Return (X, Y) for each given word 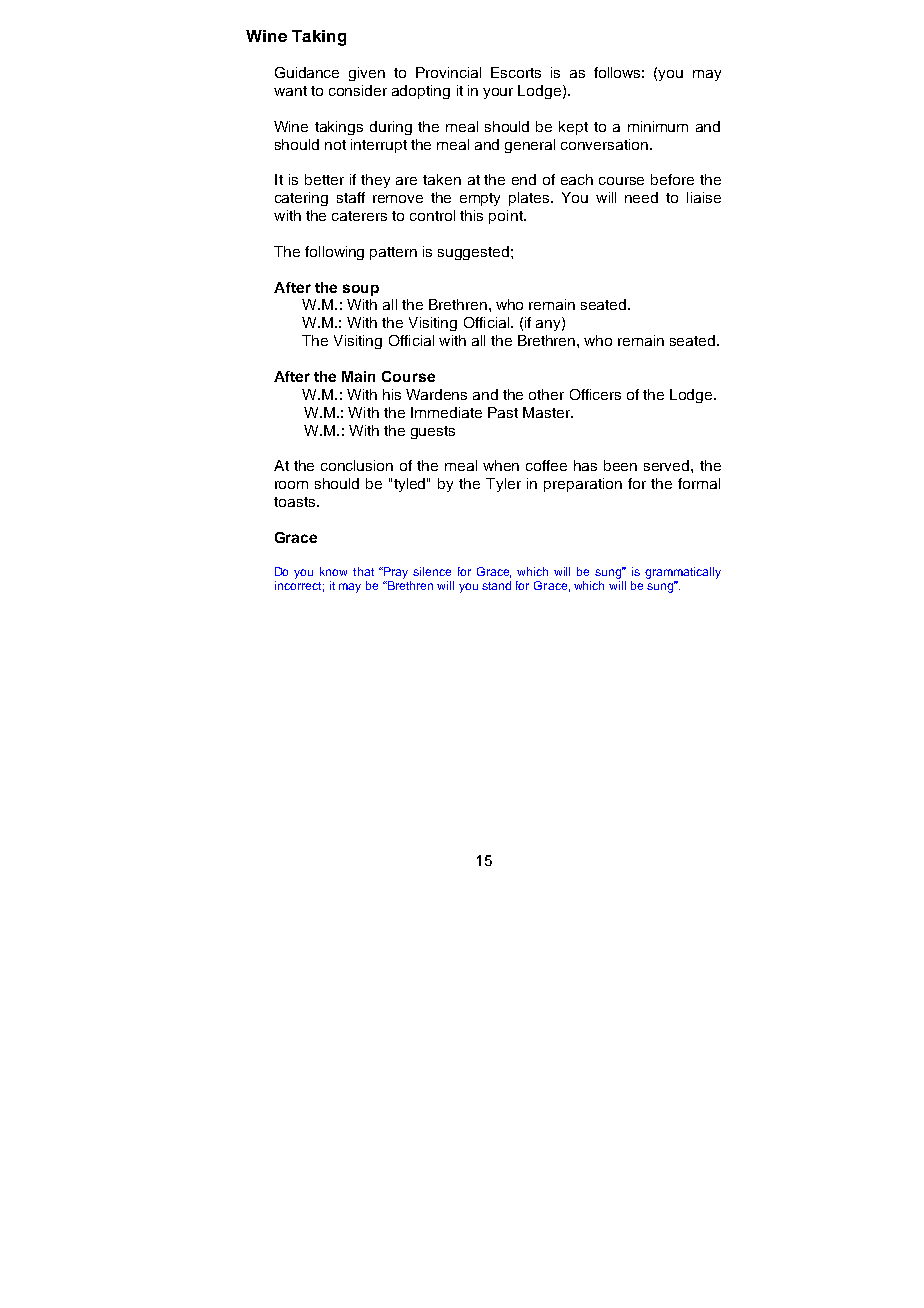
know (333, 571)
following (334, 253)
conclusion (357, 465)
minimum (658, 126)
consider (358, 90)
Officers (595, 394)
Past (503, 412)
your (498, 93)
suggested (473, 253)
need (641, 197)
